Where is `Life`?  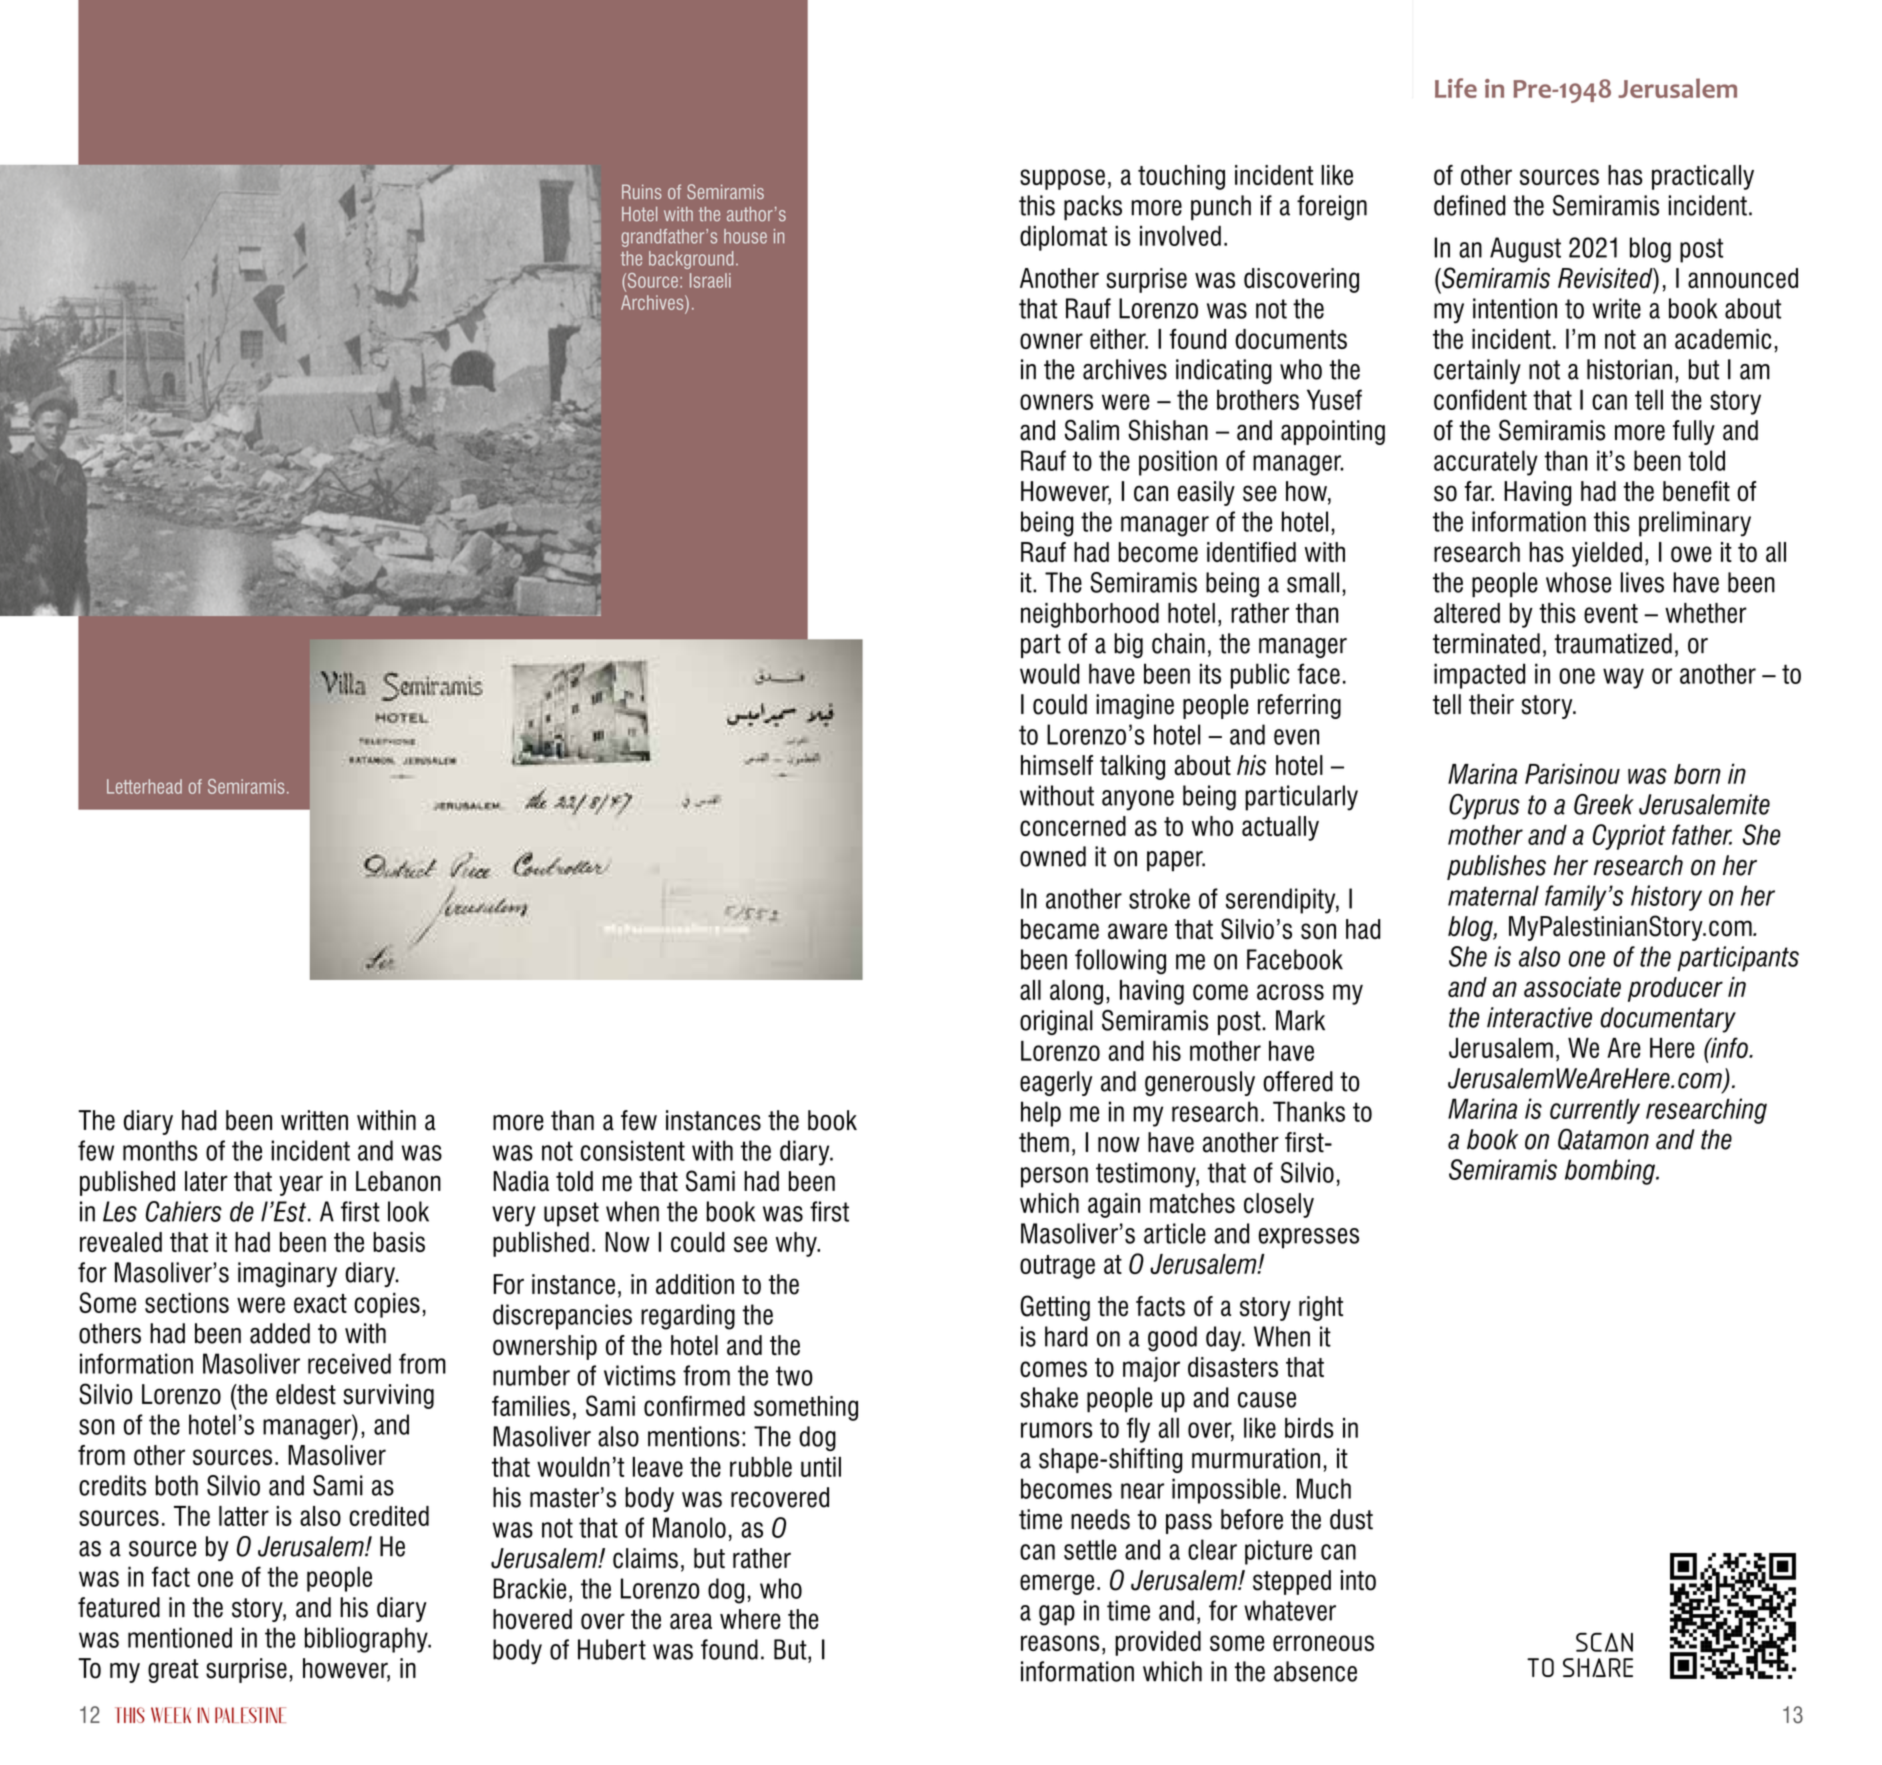
Life is located at coordinates (1456, 88).
